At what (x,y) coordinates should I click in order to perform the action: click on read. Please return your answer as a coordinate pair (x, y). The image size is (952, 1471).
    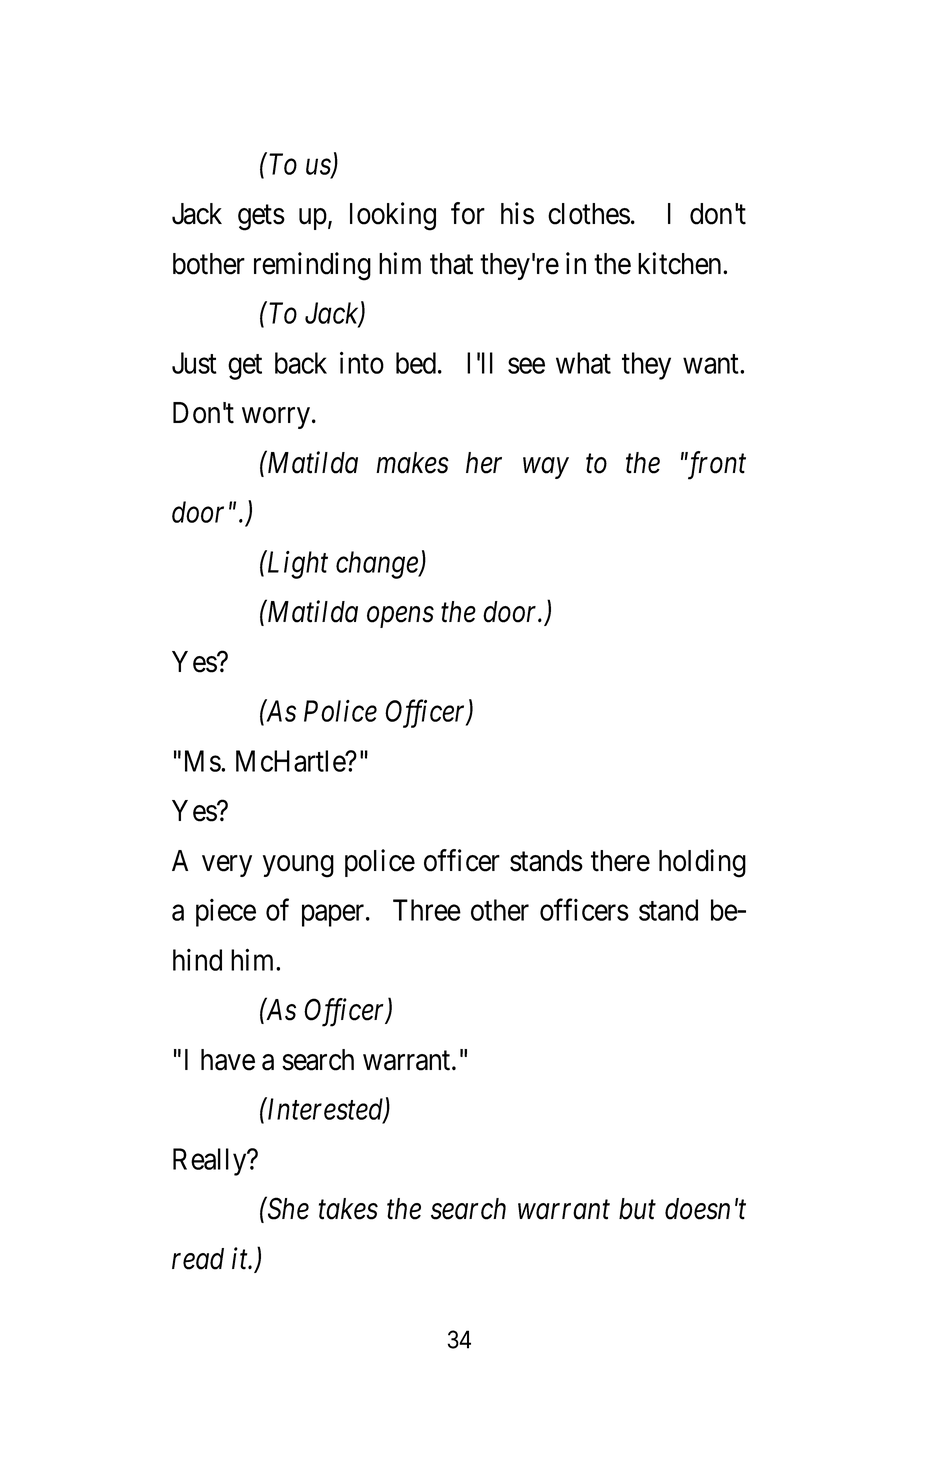
    Looking at the image, I should click on (198, 1259).
